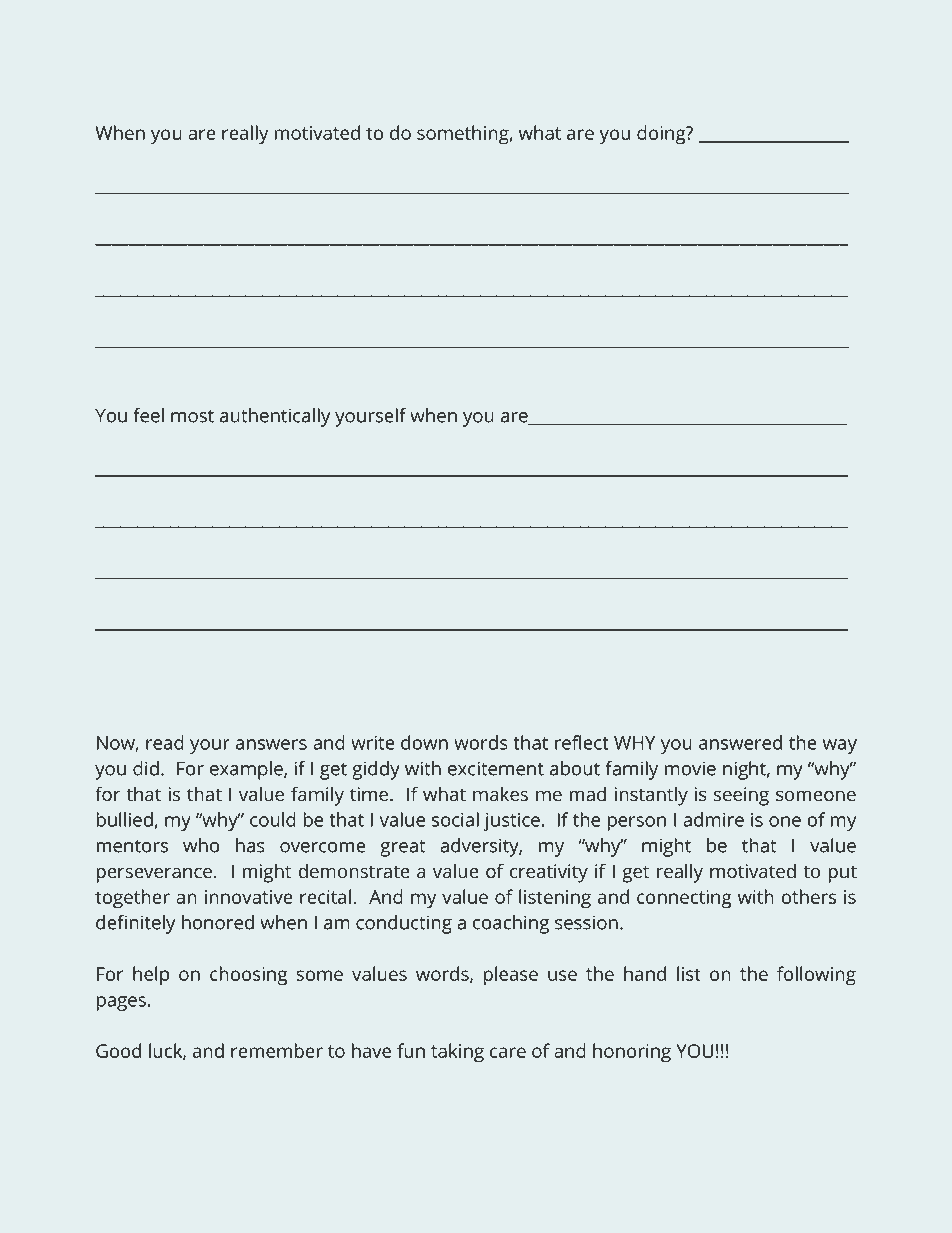 The image size is (952, 1233). What do you see at coordinates (275, 417) in the document?
I see `authentically` at bounding box center [275, 417].
